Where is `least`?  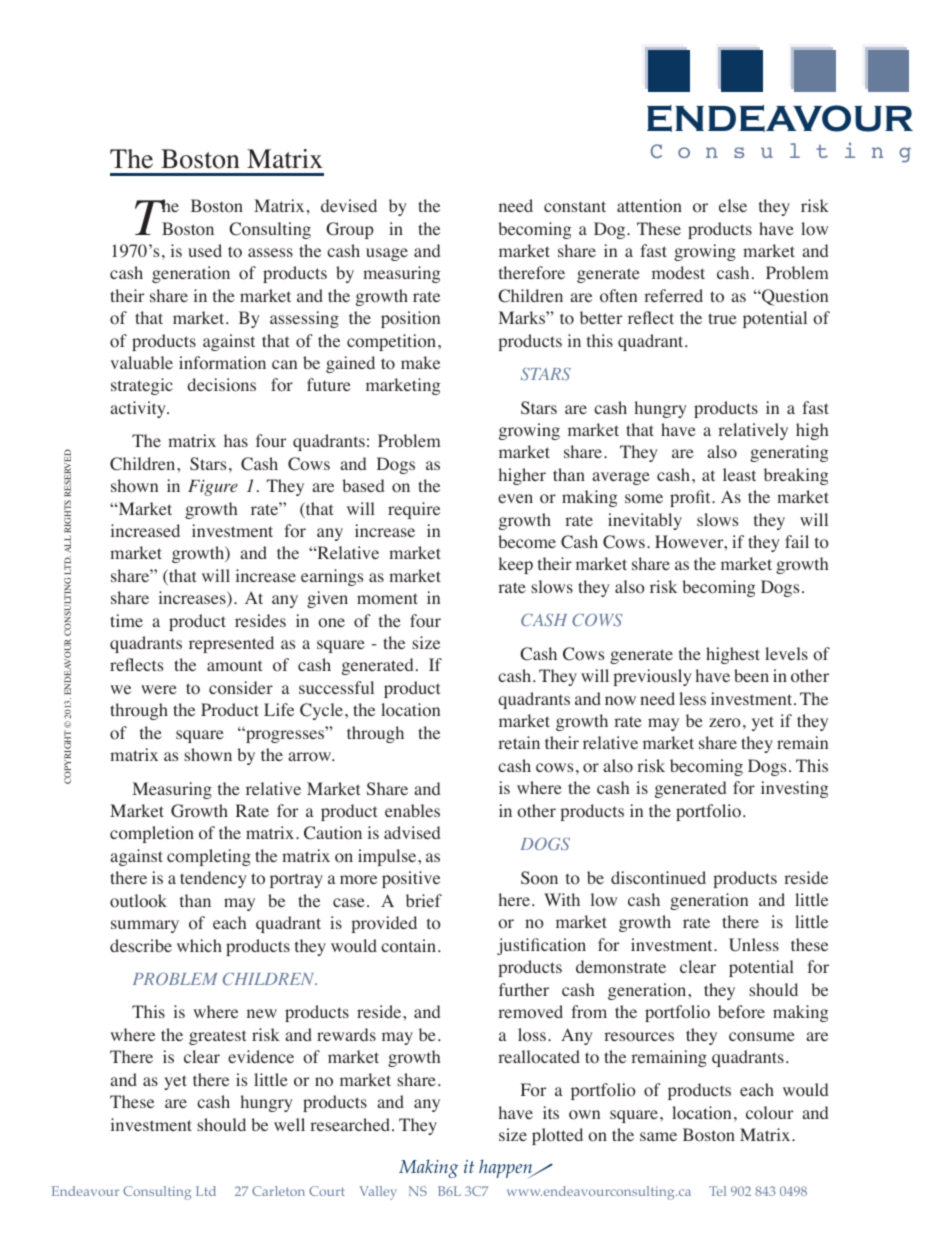 least is located at coordinates (739, 474).
